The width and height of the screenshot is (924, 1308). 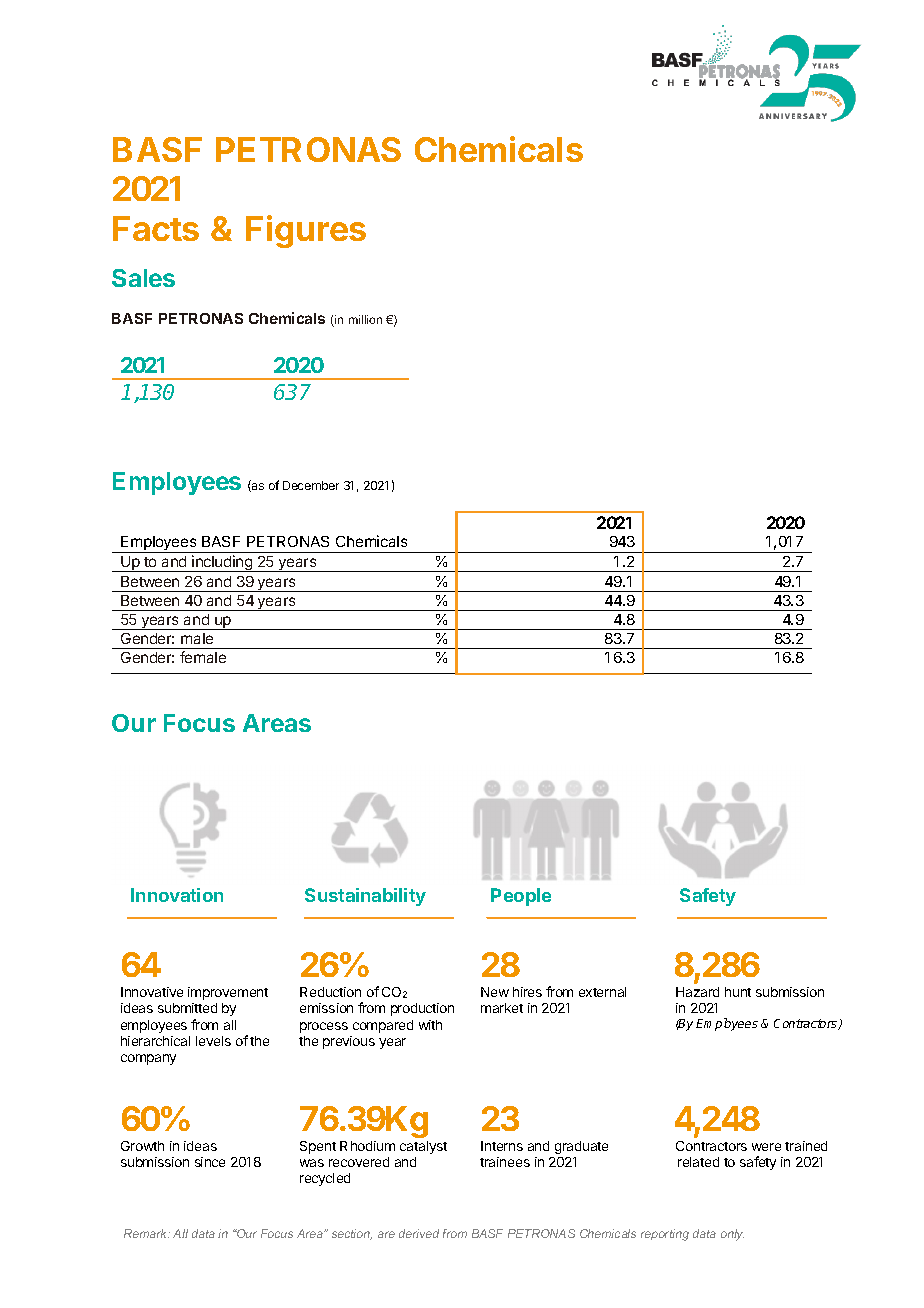 What do you see at coordinates (505, 1162) in the screenshot?
I see `trainees` at bounding box center [505, 1162].
